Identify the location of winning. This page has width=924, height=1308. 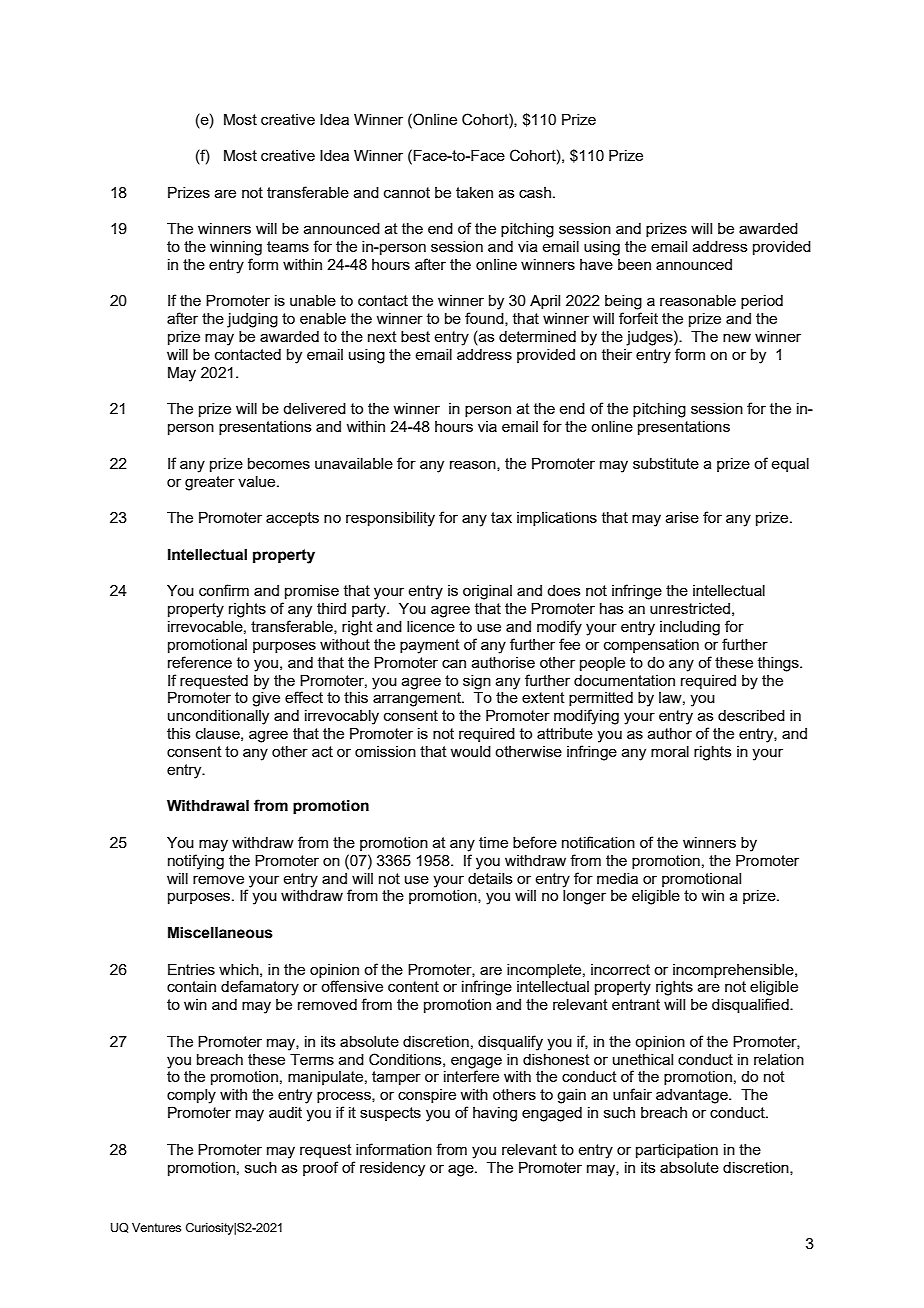
(236, 248).
